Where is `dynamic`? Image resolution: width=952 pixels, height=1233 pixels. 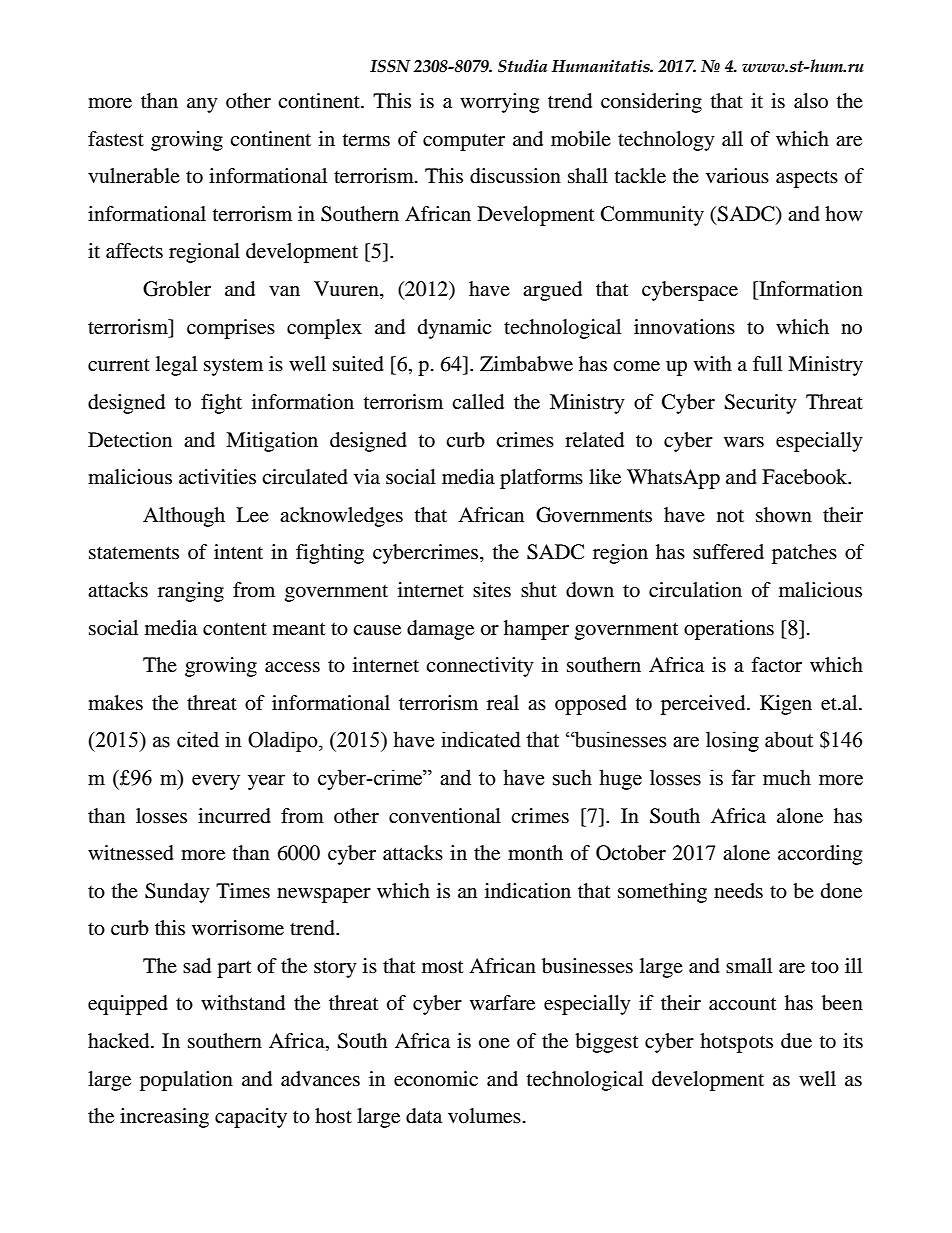 dynamic is located at coordinates (454, 329).
